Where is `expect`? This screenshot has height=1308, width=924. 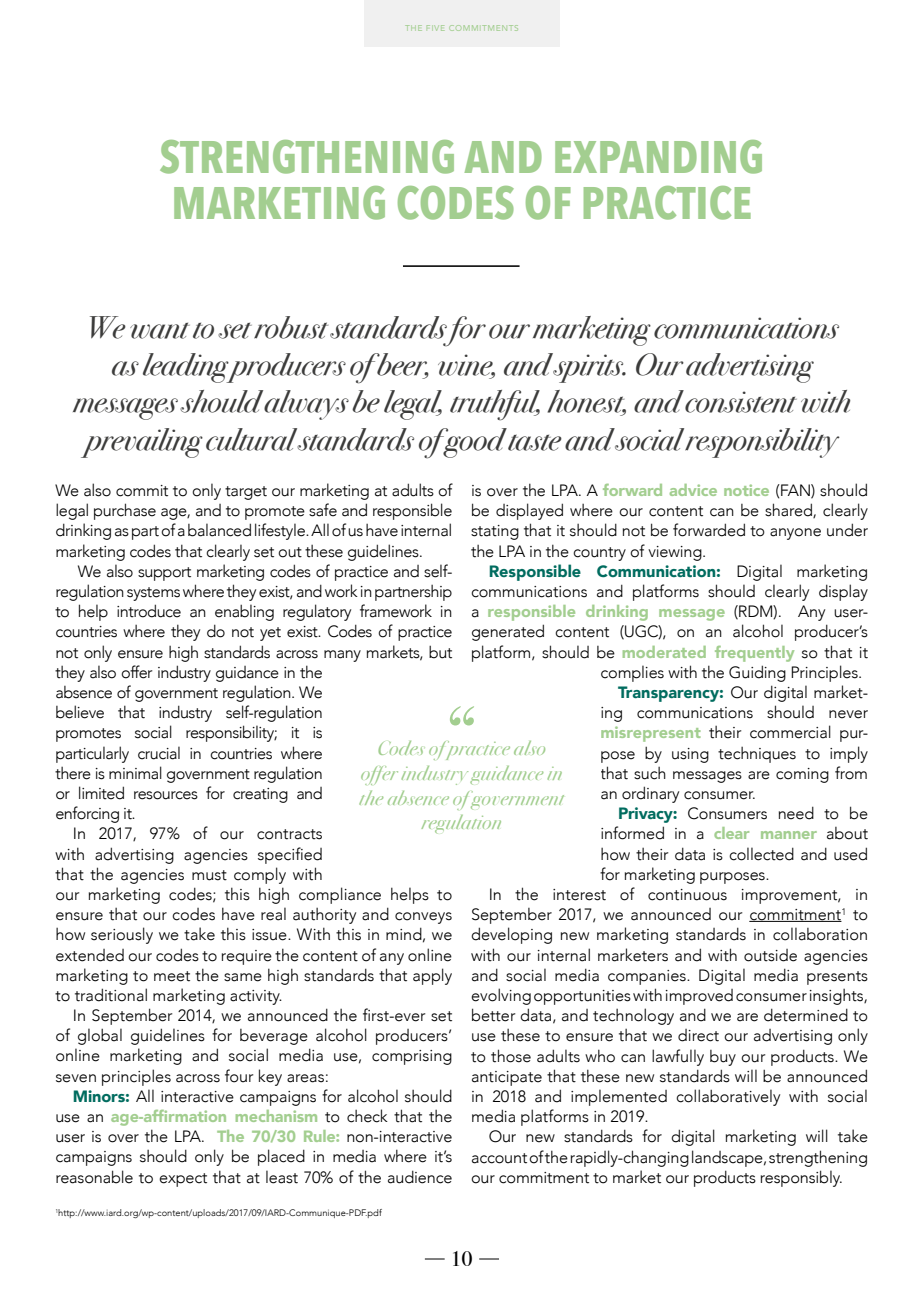 expect is located at coordinates (183, 1180).
